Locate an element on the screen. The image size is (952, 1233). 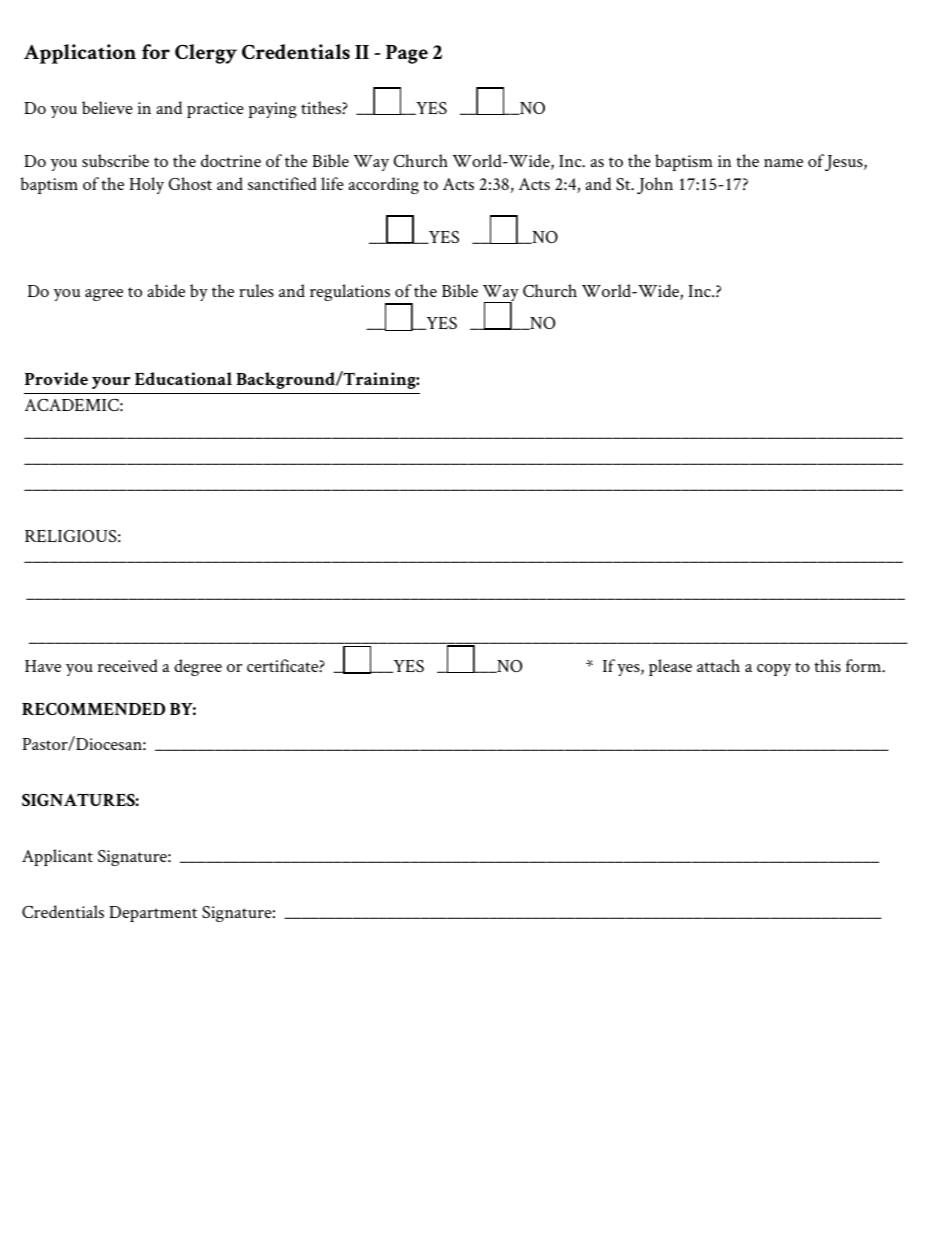
regulations is located at coordinates (351, 294).
